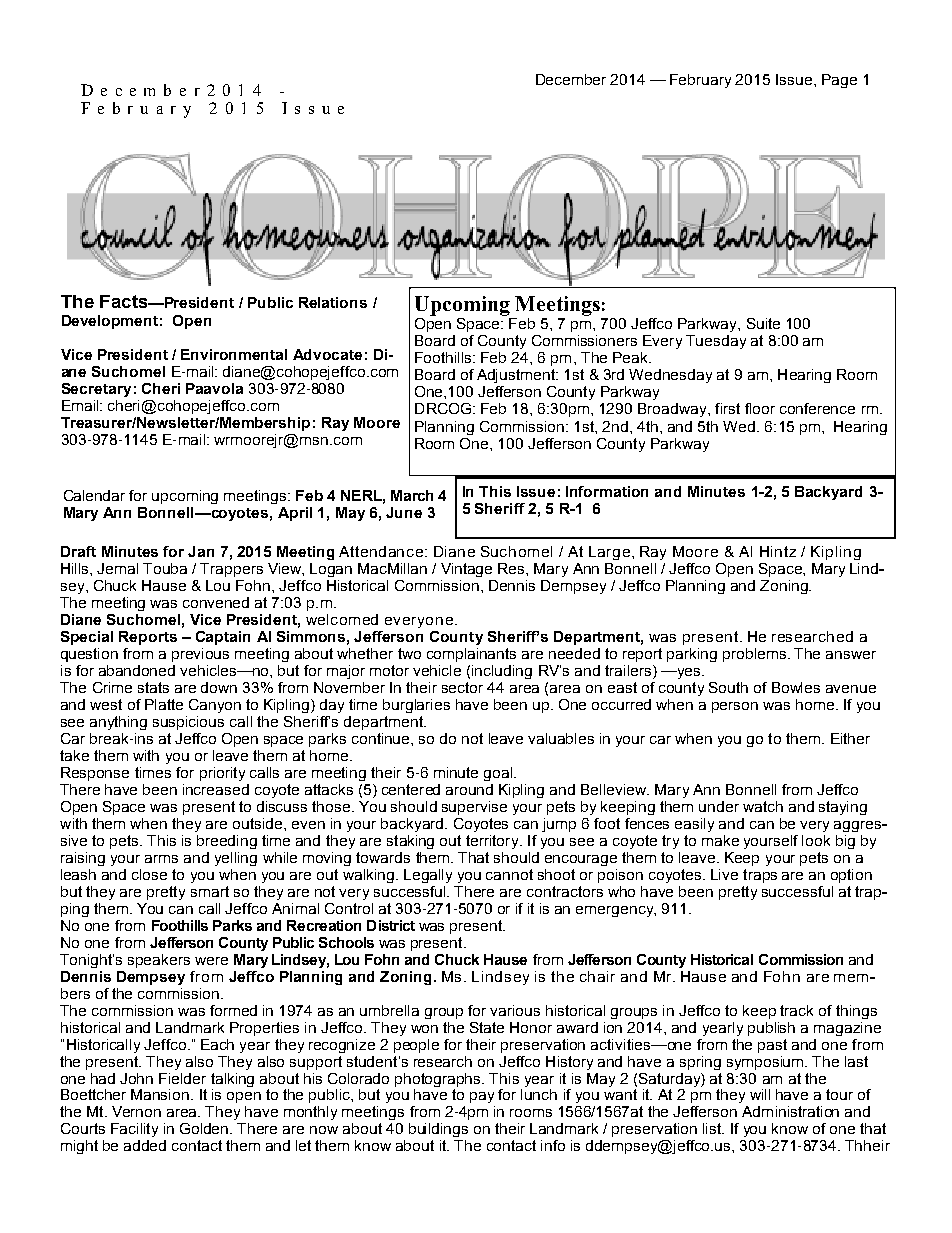 This image has height=1233, width=952. Describe the element at coordinates (482, 1097) in the image. I see `pay` at that location.
